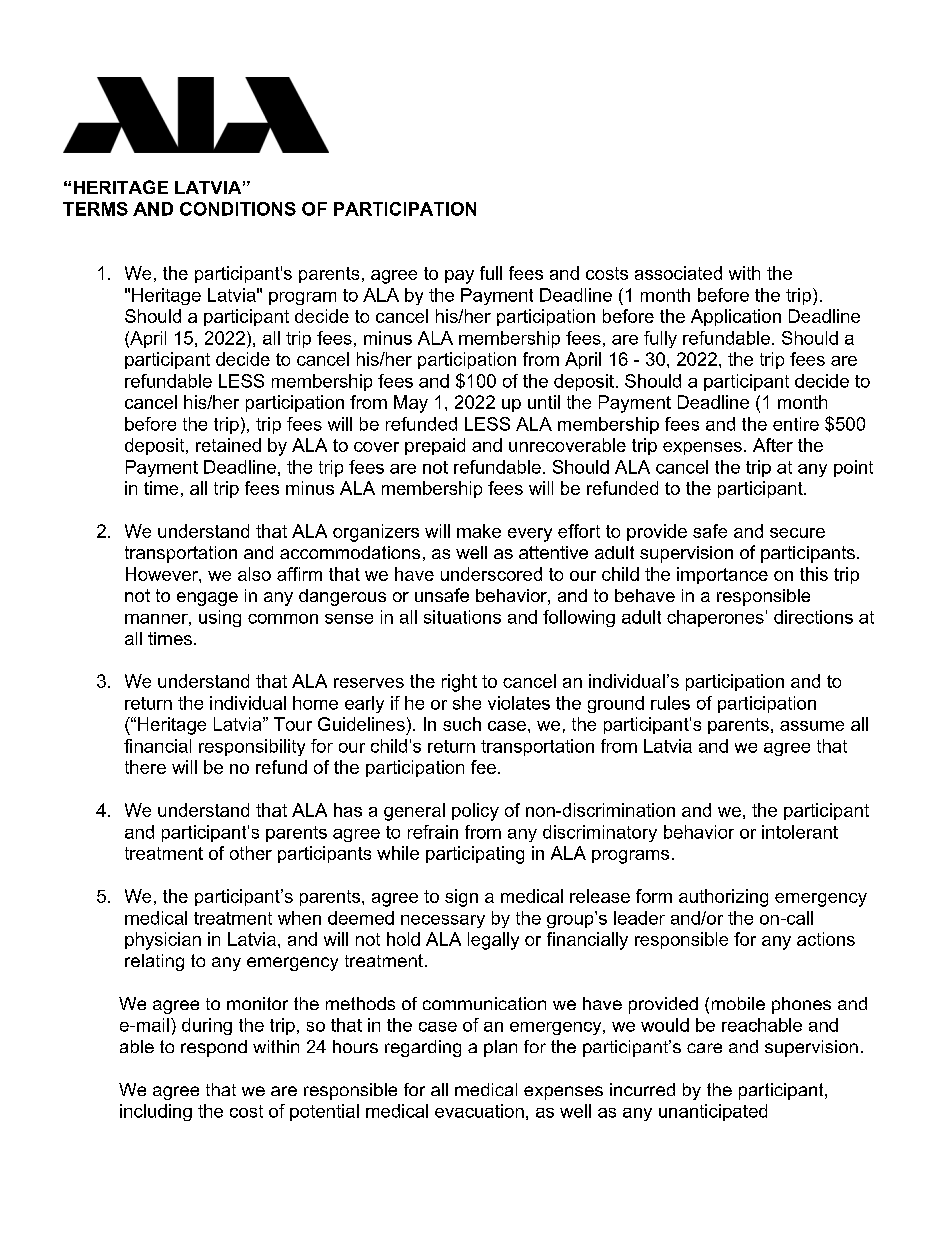  Describe the element at coordinates (435, 446) in the document. I see `prepaid` at that location.
